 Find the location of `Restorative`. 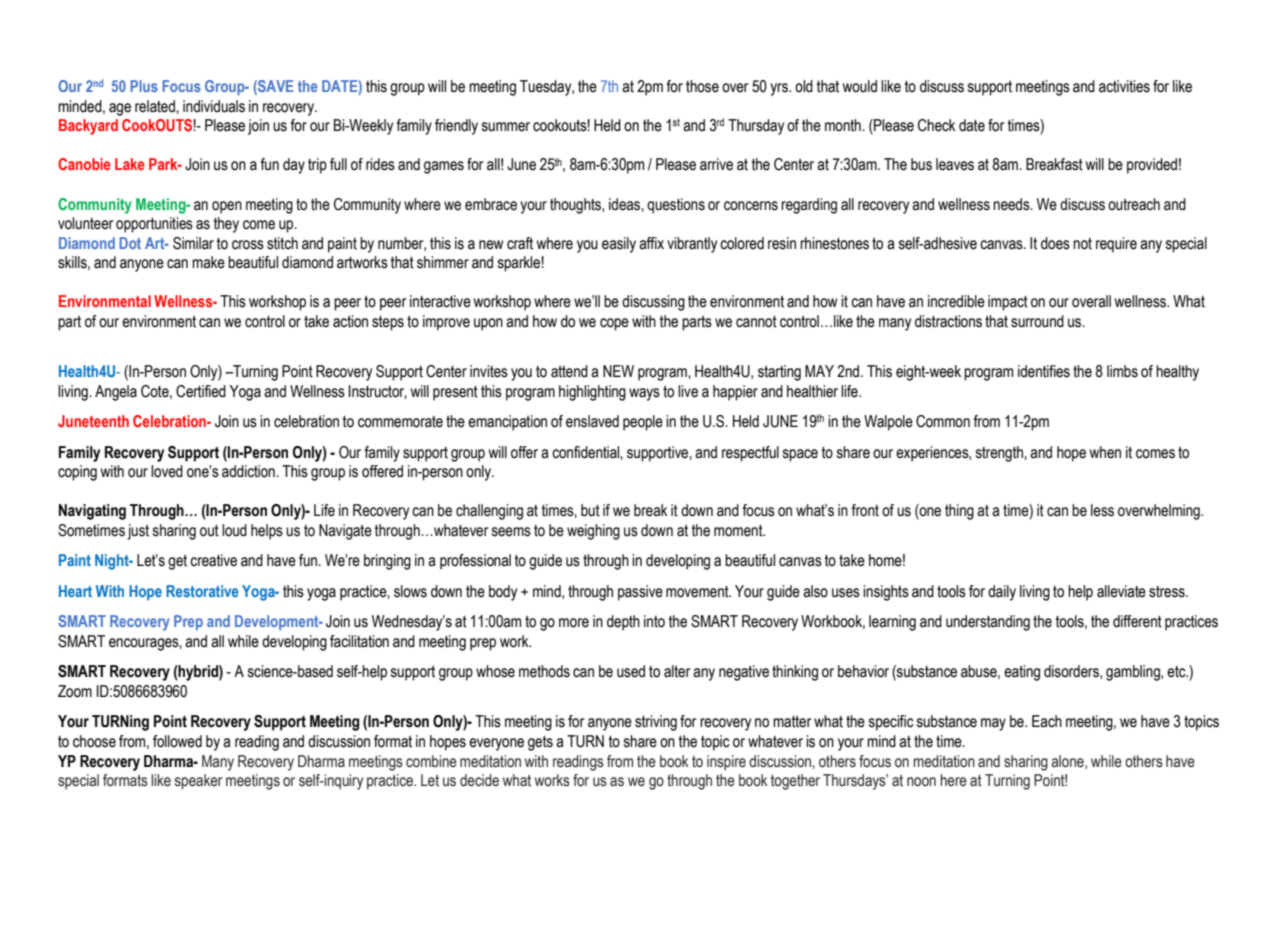

Restorative is located at coordinates (202, 591).
